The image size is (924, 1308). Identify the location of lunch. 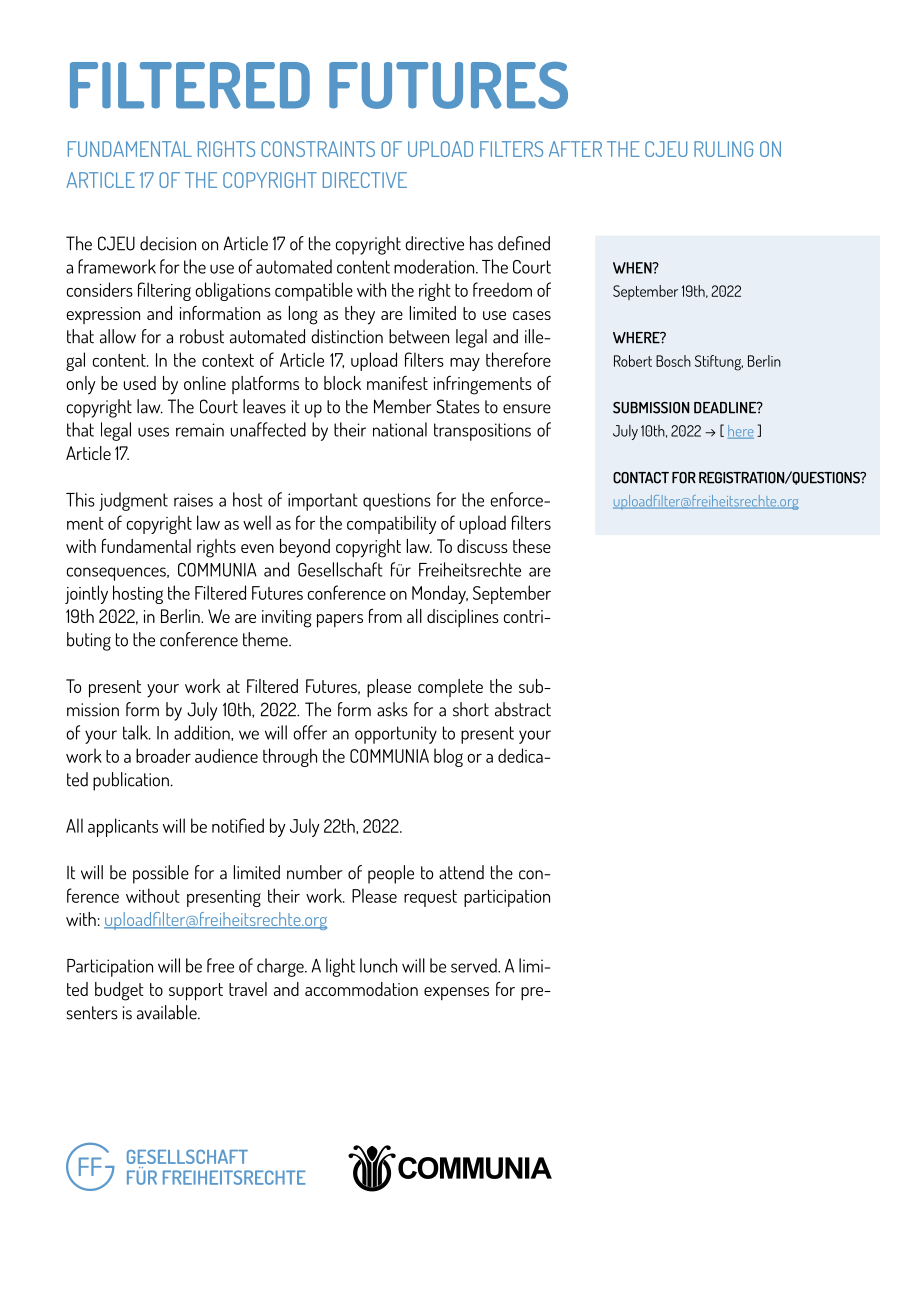
(378, 965).
